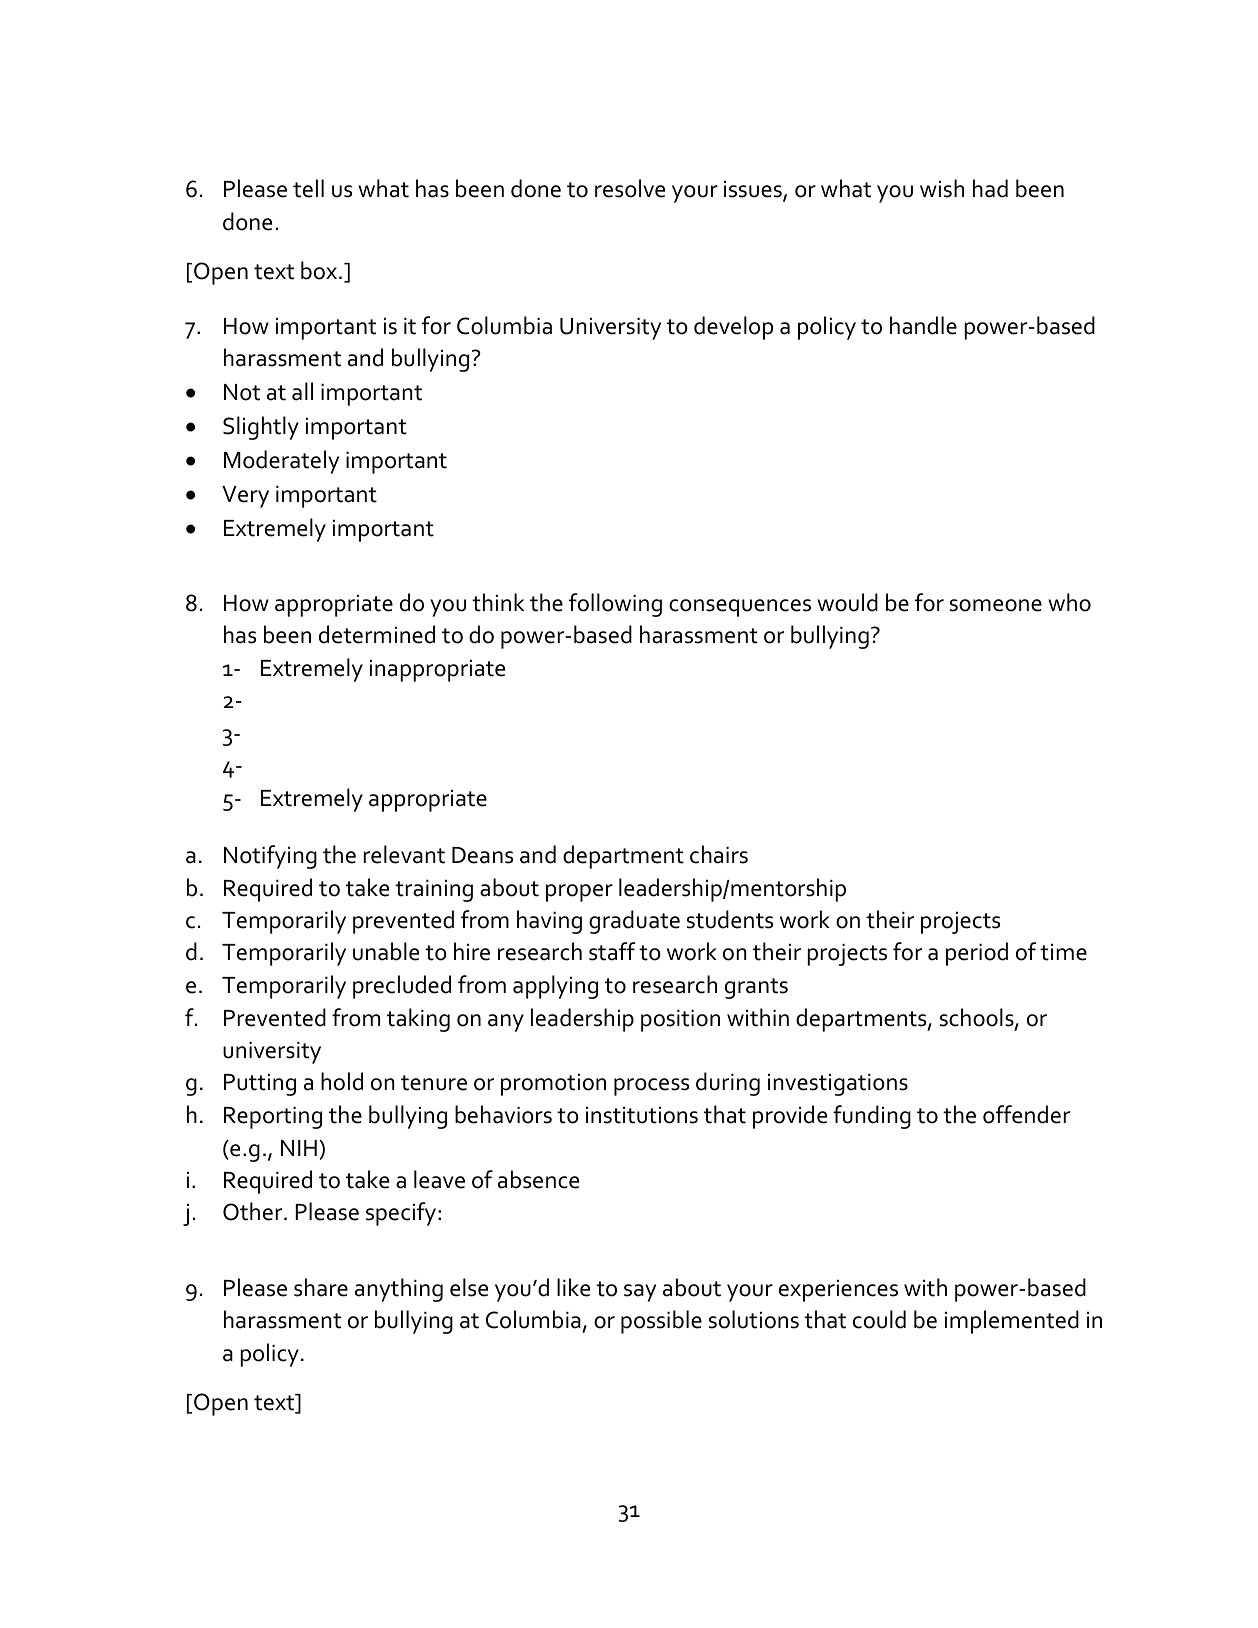  Describe the element at coordinates (640, 1293) in the image. I see `say` at that location.
